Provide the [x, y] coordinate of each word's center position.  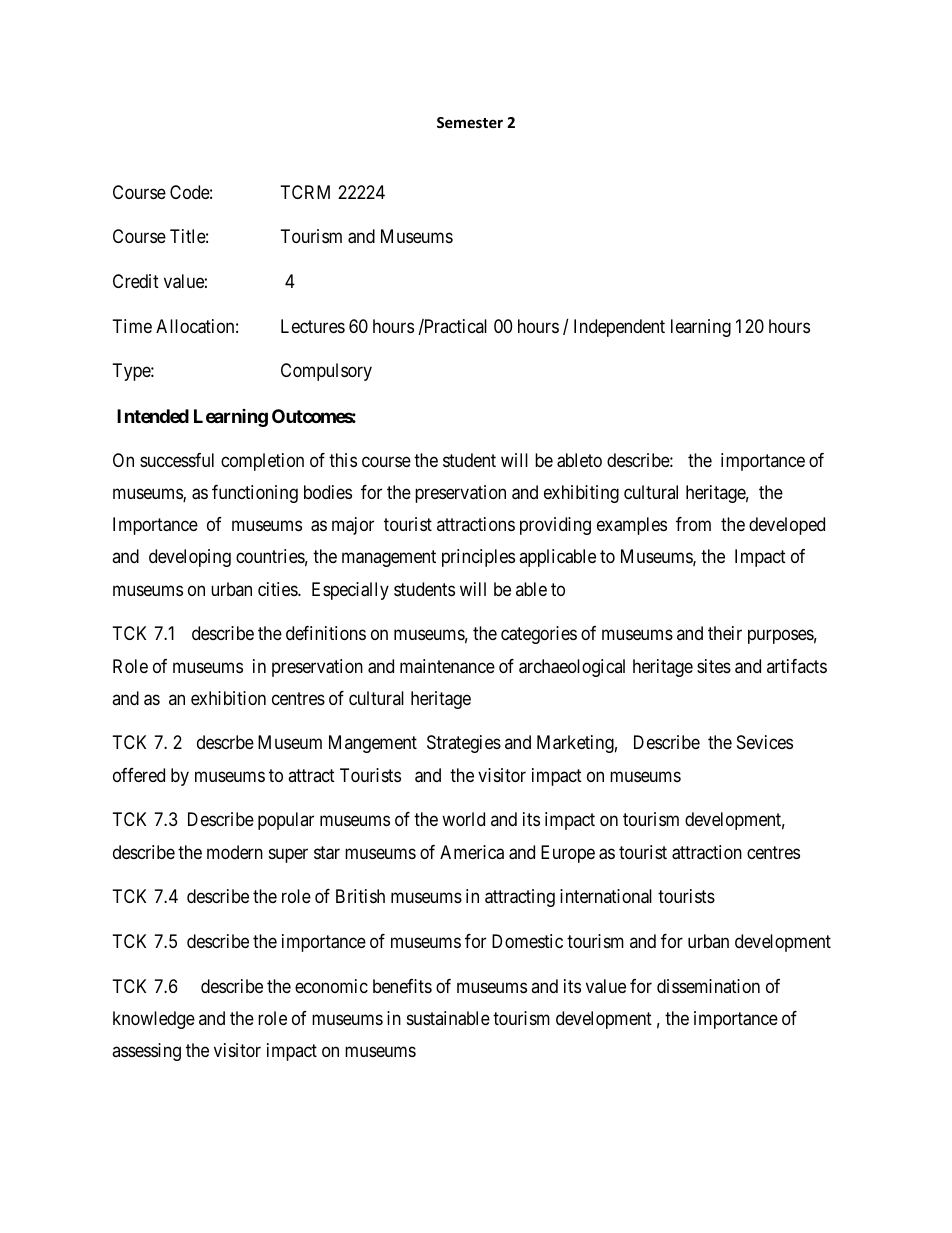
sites [714, 666]
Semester [470, 122]
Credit [136, 281]
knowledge [154, 1020]
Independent [619, 328]
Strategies [464, 744]
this [343, 460]
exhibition [228, 698]
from [693, 524]
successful [177, 460]
